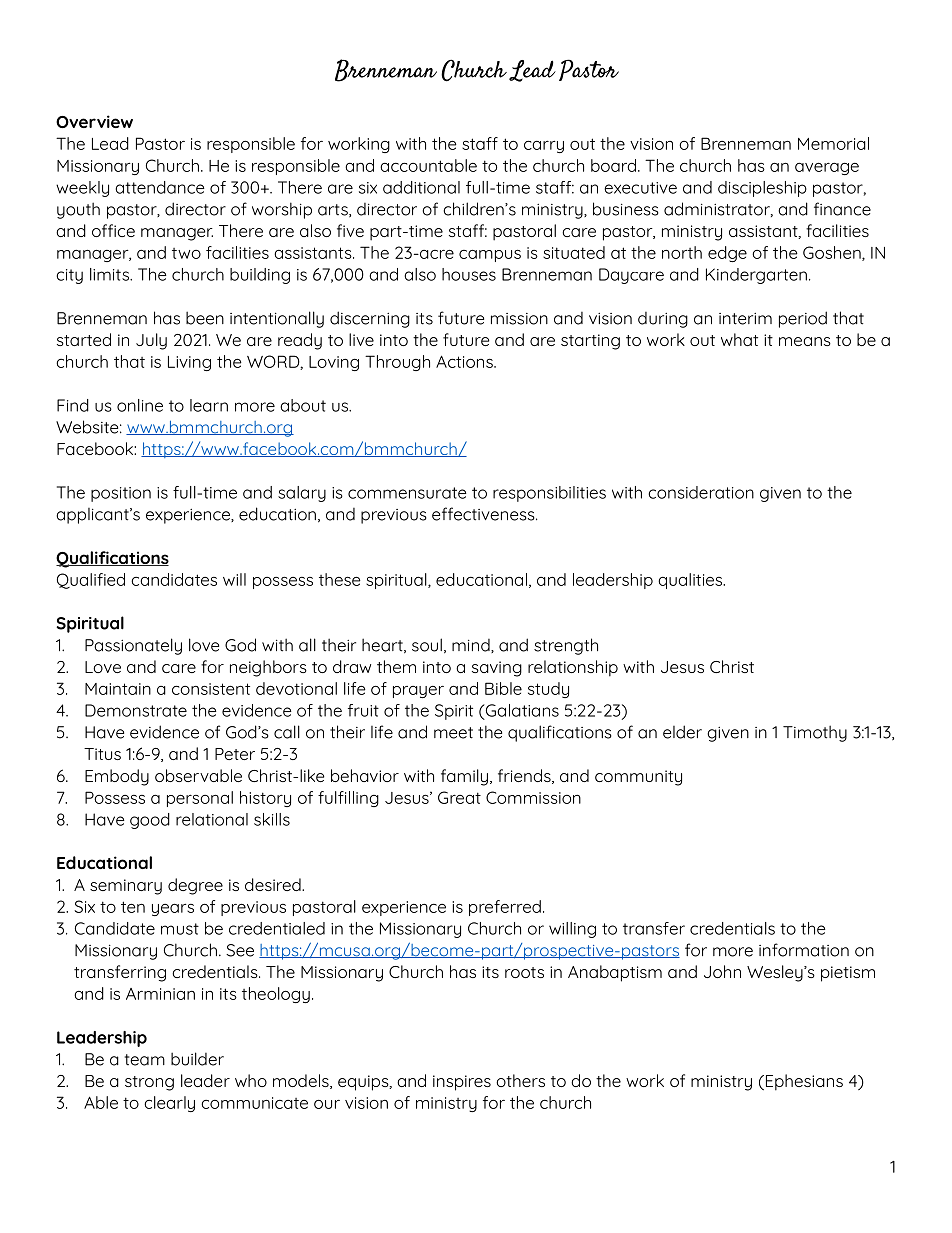  I want to click on Ephesians, so click(803, 1082).
